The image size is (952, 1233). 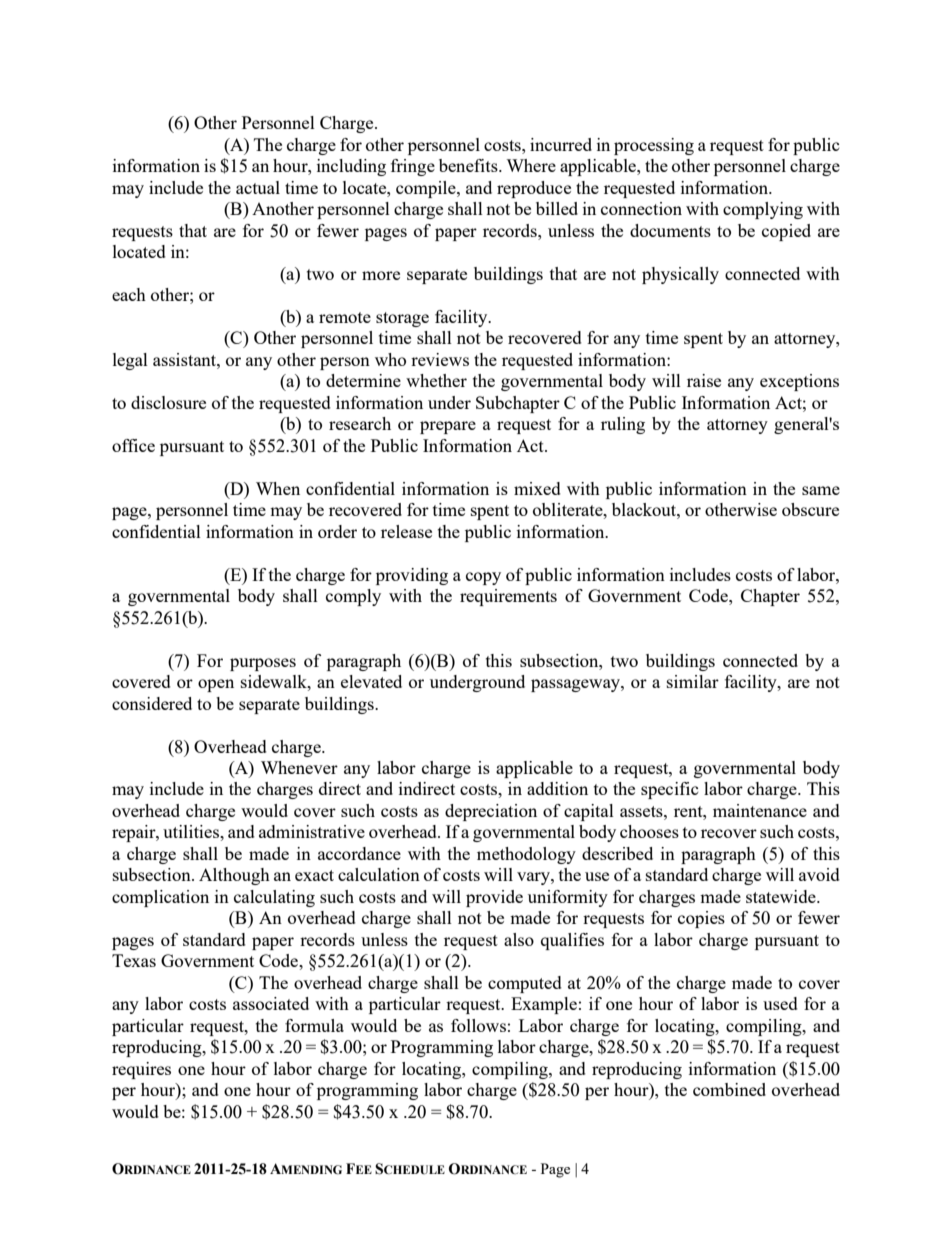 I want to click on open, so click(x=216, y=685).
